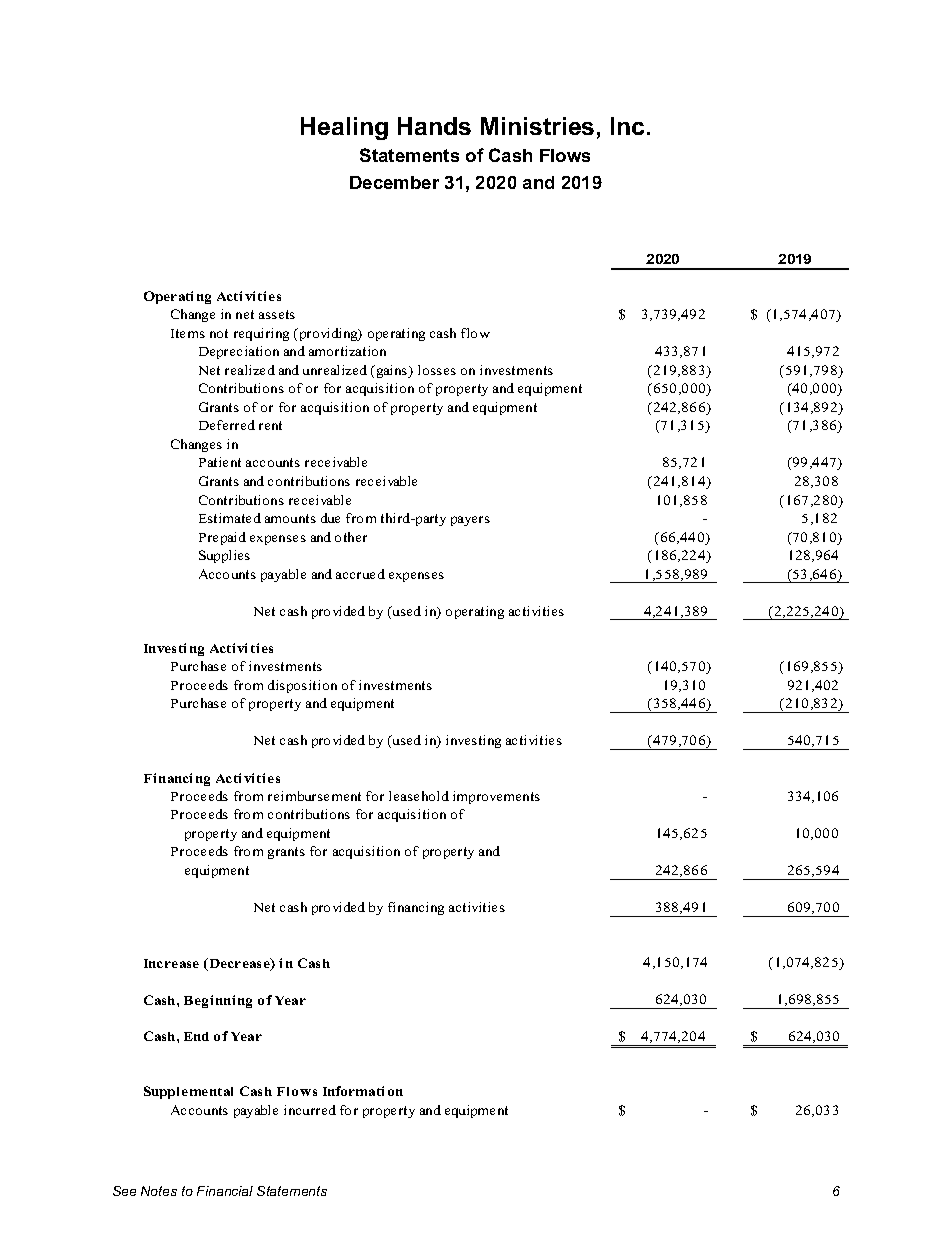 This document has height=1233, width=952. What do you see at coordinates (470, 521) in the document?
I see `payers` at bounding box center [470, 521].
